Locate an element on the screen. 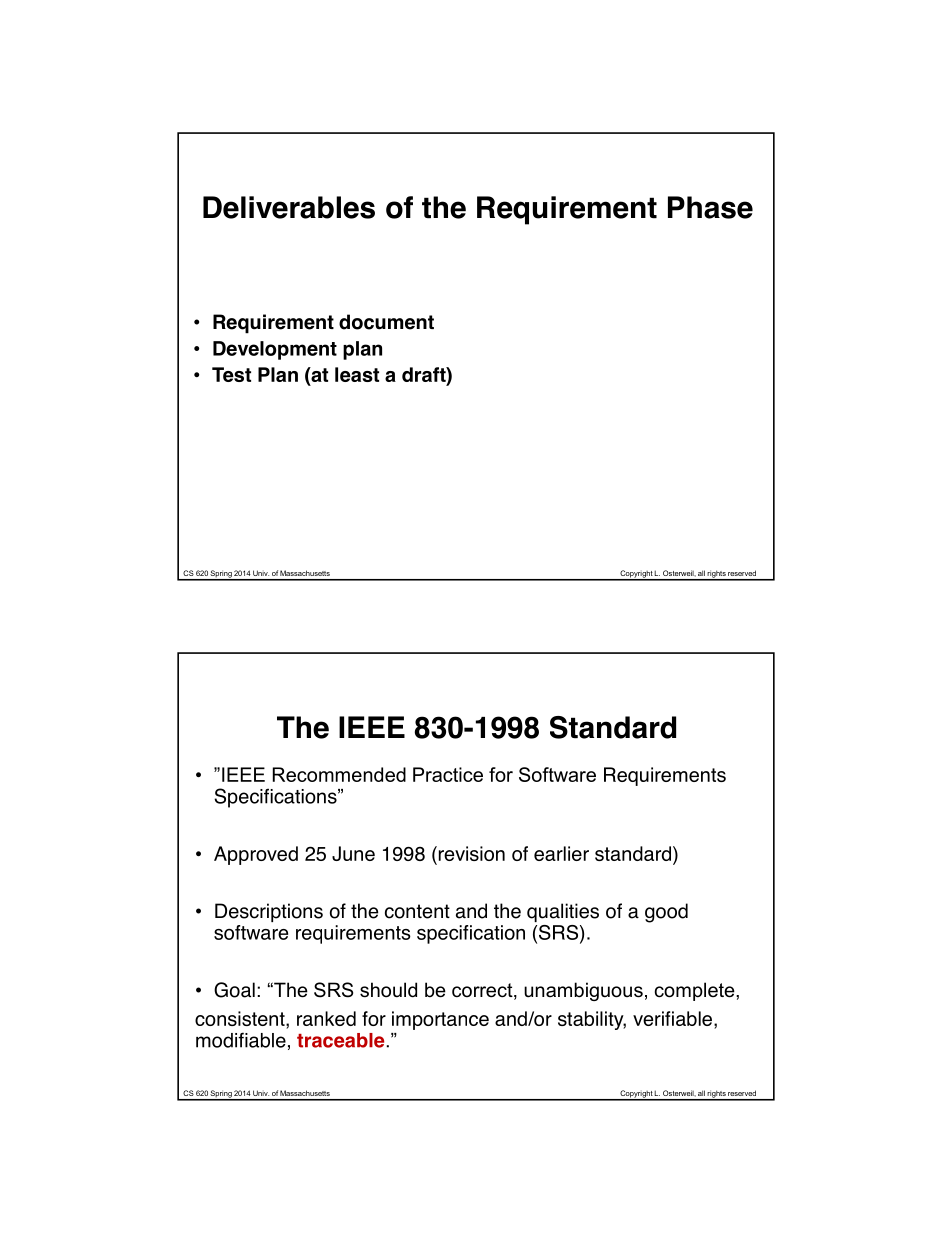 Image resolution: width=952 pixels, height=1233 pixels. Development is located at coordinates (275, 350).
